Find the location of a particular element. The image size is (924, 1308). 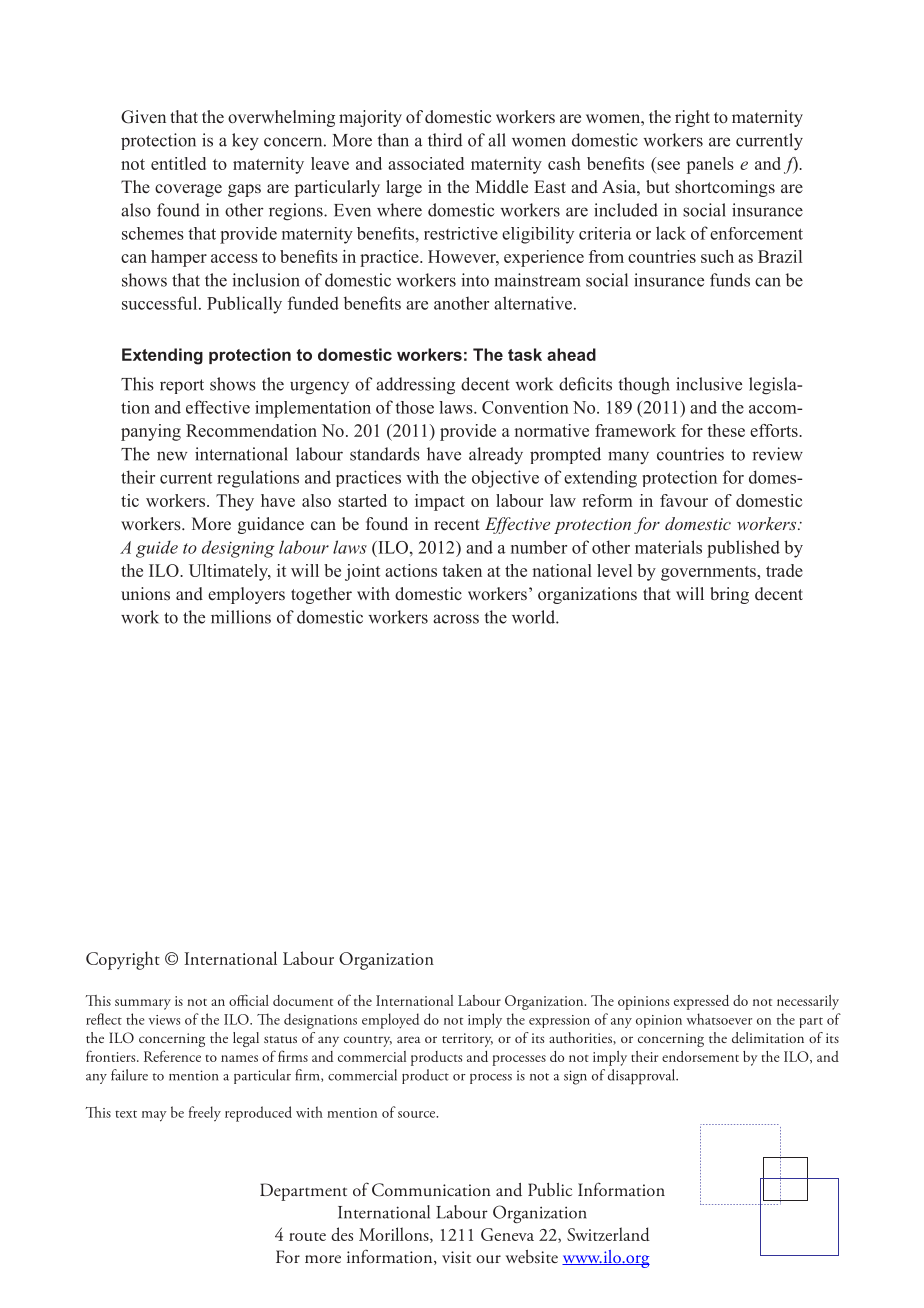

expressed is located at coordinates (701, 1002).
